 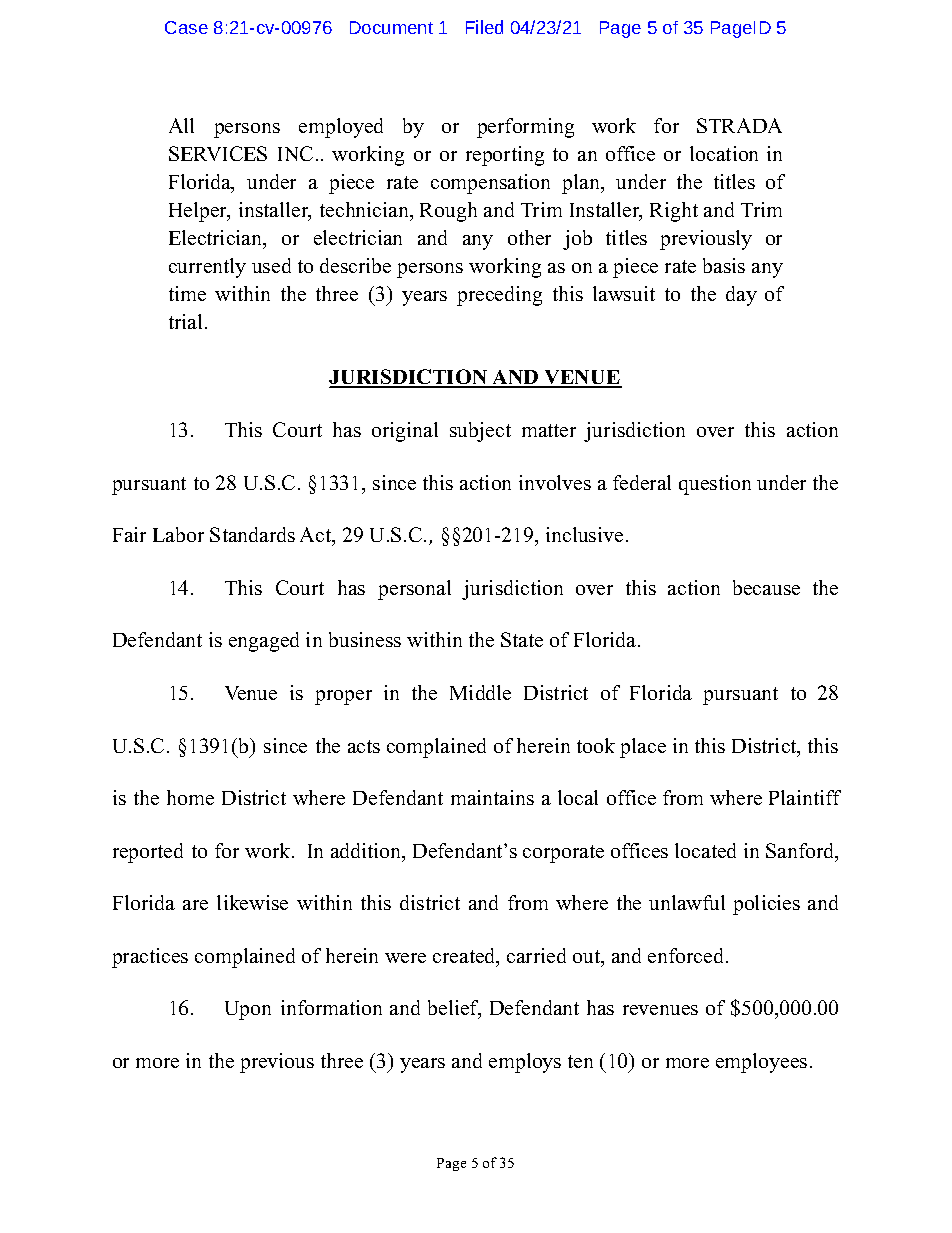 What do you see at coordinates (761, 1063) in the document?
I see `employees` at bounding box center [761, 1063].
